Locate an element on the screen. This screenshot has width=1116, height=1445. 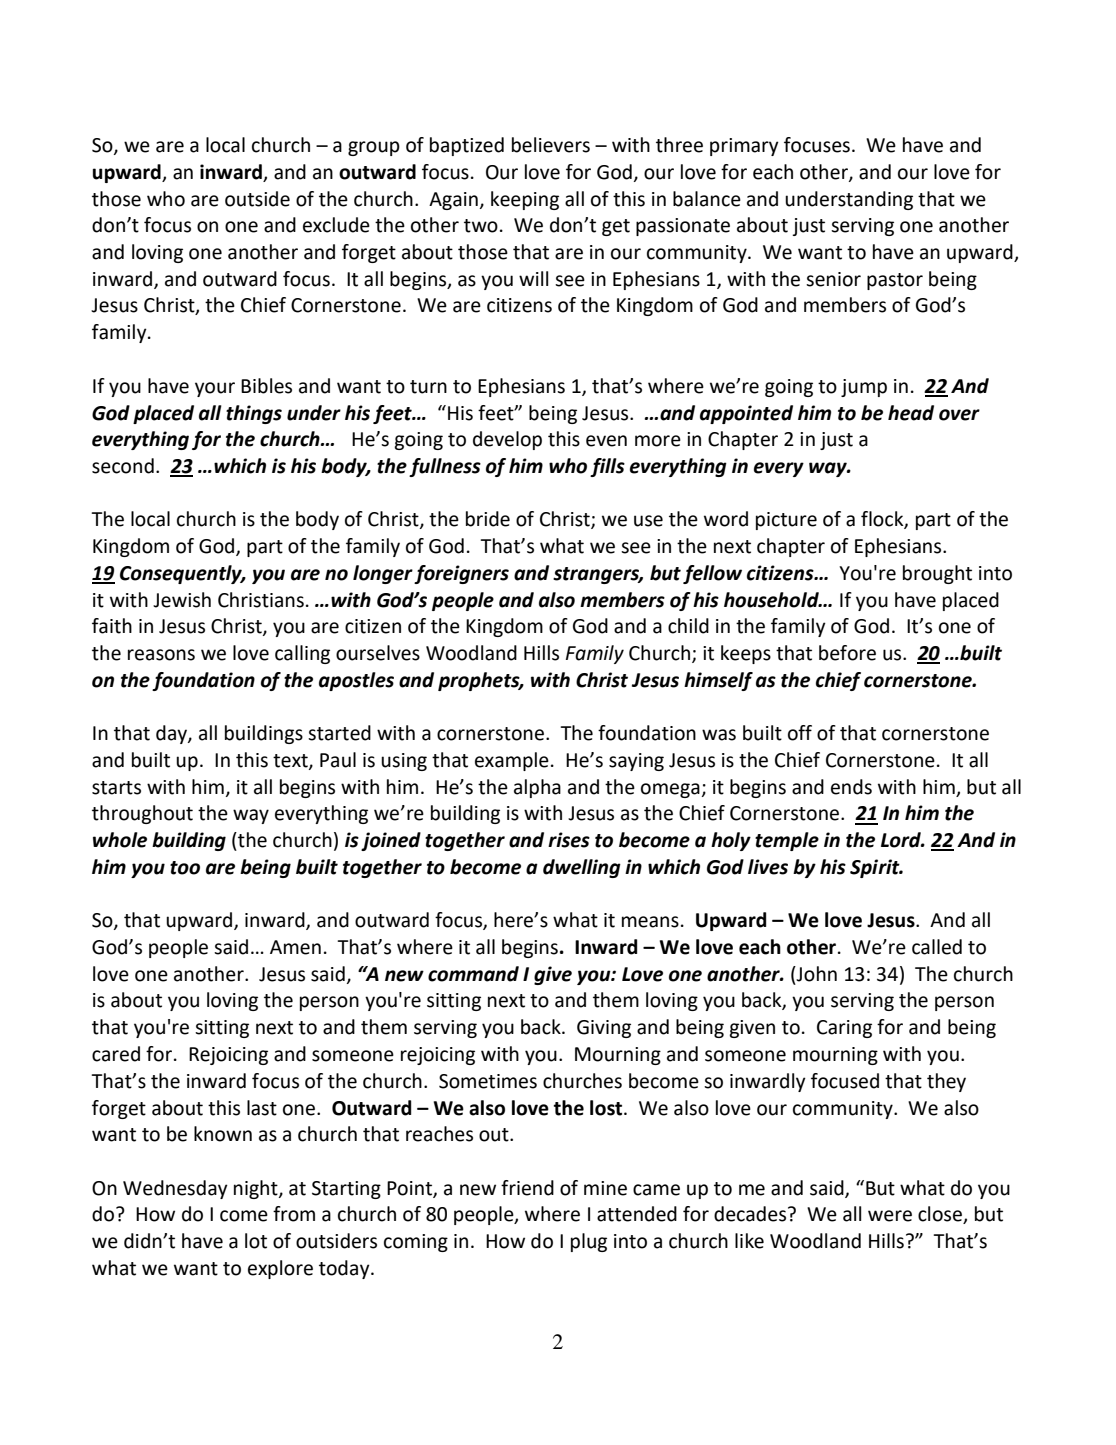
exclude is located at coordinates (336, 225).
